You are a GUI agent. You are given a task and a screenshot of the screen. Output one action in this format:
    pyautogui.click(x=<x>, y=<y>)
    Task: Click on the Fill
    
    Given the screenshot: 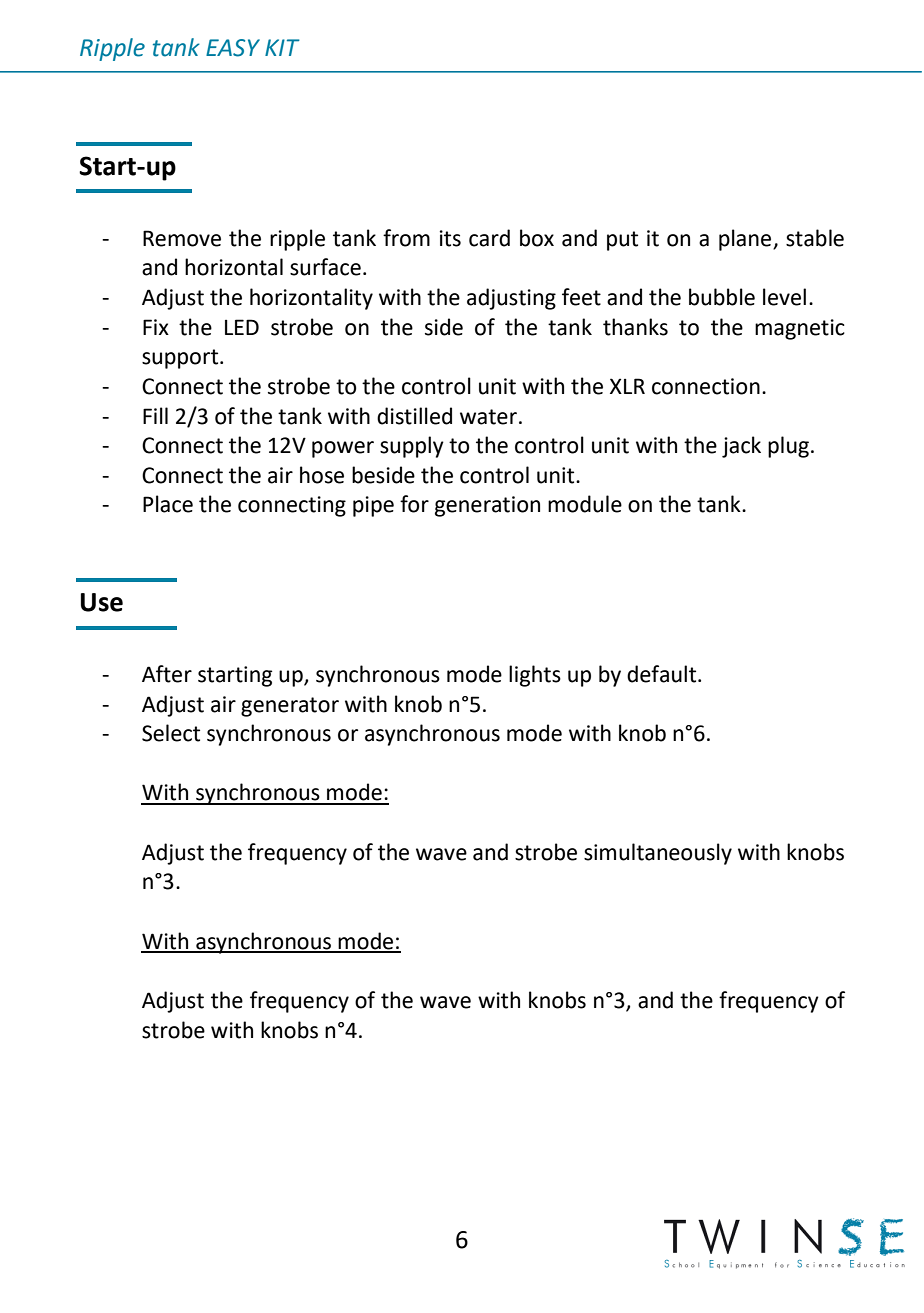 What is the action you would take?
    pyautogui.click(x=155, y=415)
